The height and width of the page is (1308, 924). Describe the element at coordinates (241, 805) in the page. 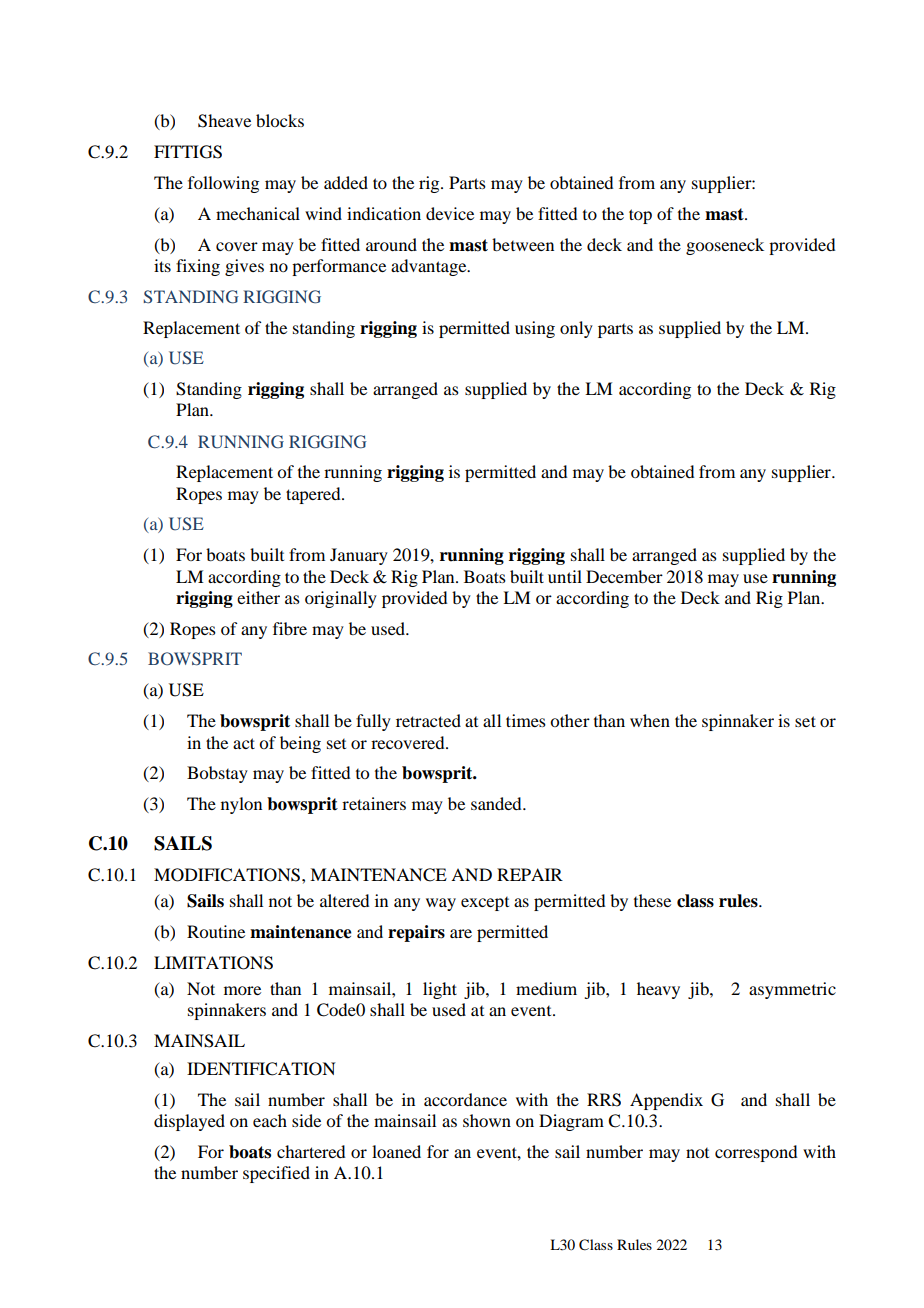

I see `nylon` at that location.
